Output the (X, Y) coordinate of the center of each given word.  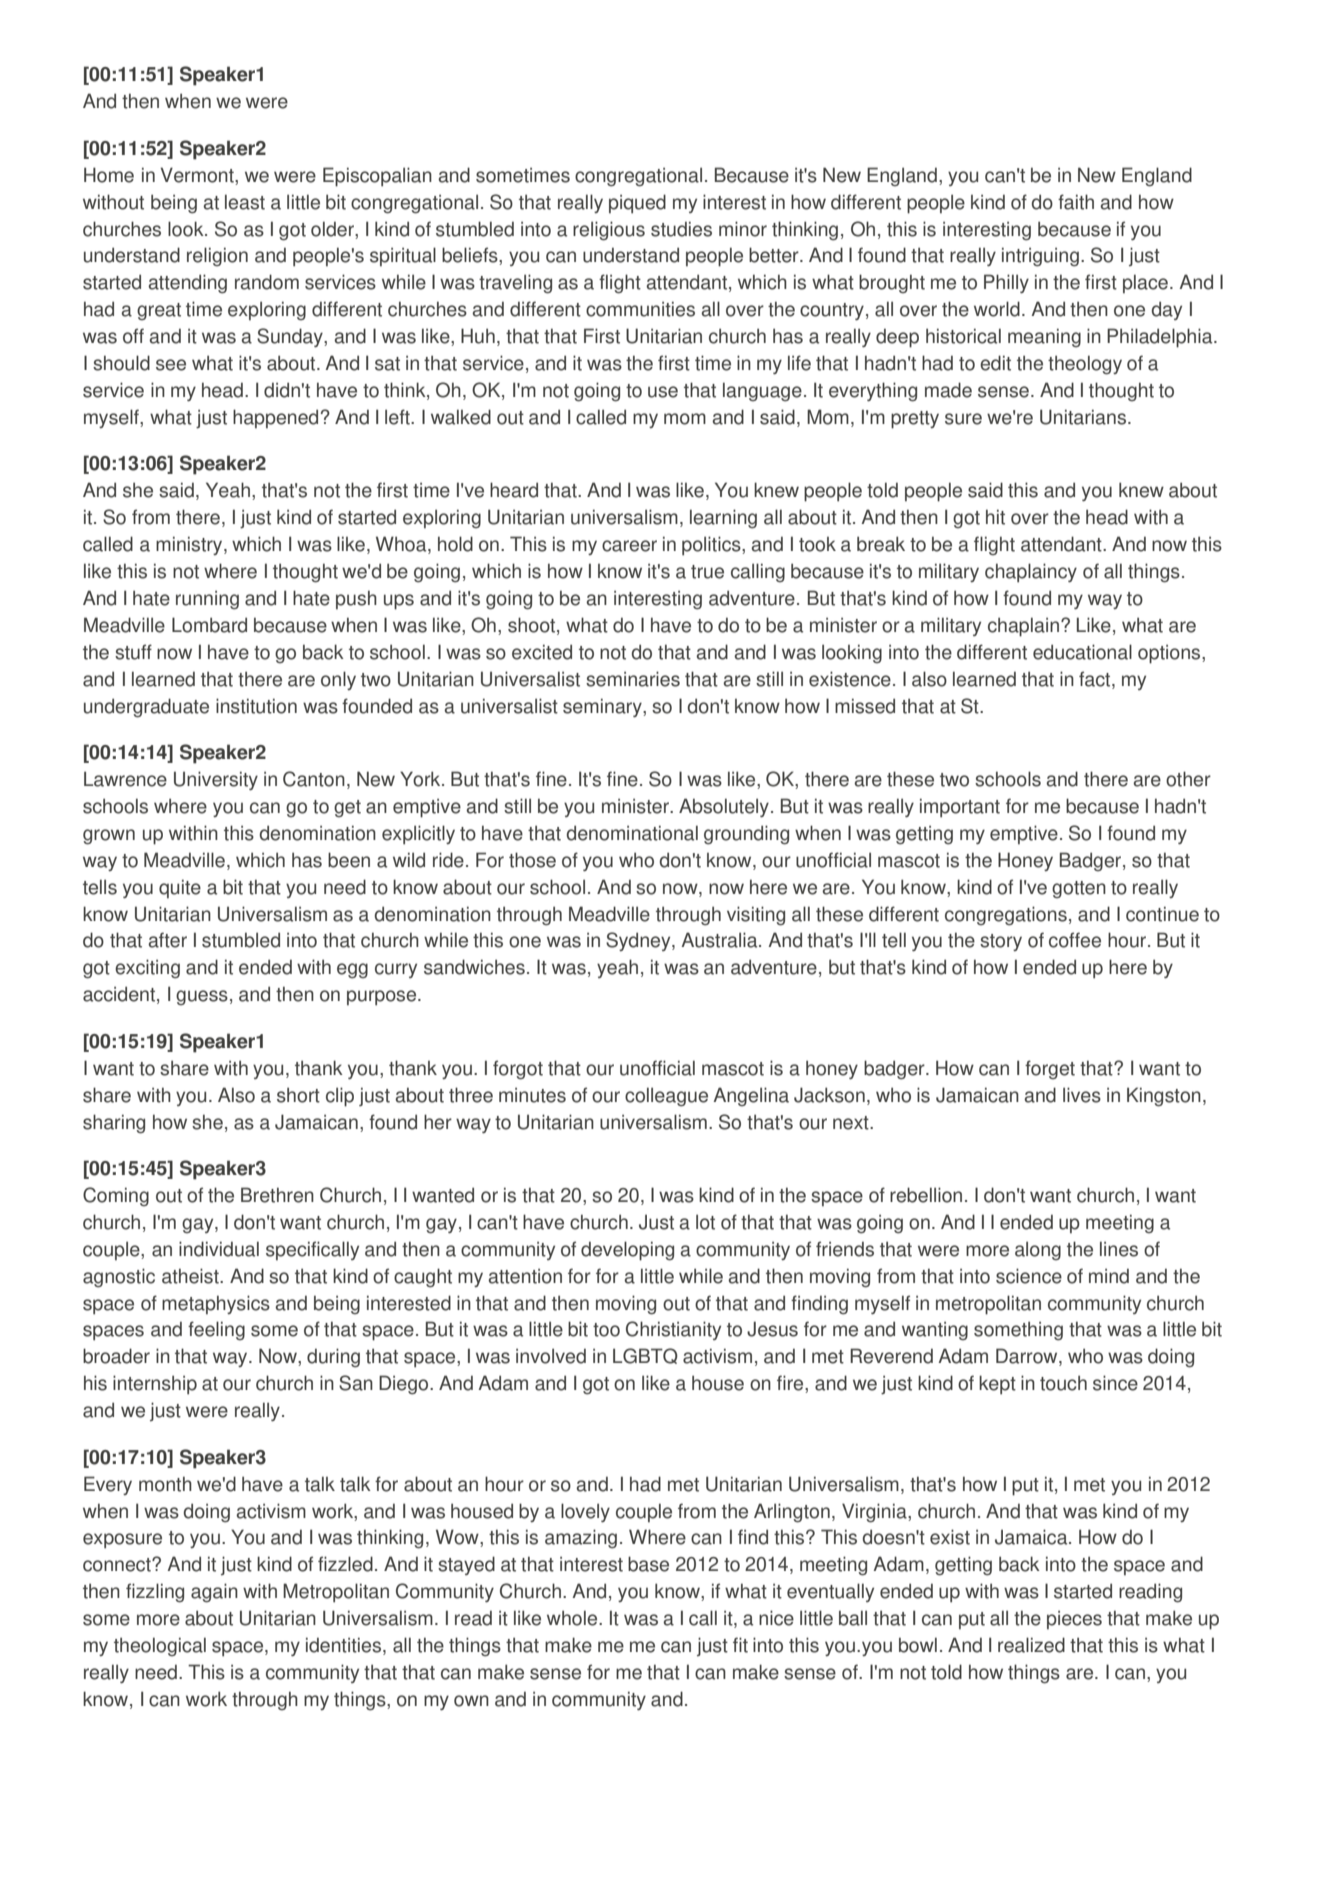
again (214, 1593)
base (648, 1564)
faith (1076, 202)
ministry (190, 545)
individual (219, 1249)
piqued (637, 204)
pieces (1074, 1620)
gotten (1079, 890)
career (629, 546)
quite (180, 889)
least (245, 202)
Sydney (639, 941)
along (1038, 1251)
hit (995, 517)
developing (627, 1251)
